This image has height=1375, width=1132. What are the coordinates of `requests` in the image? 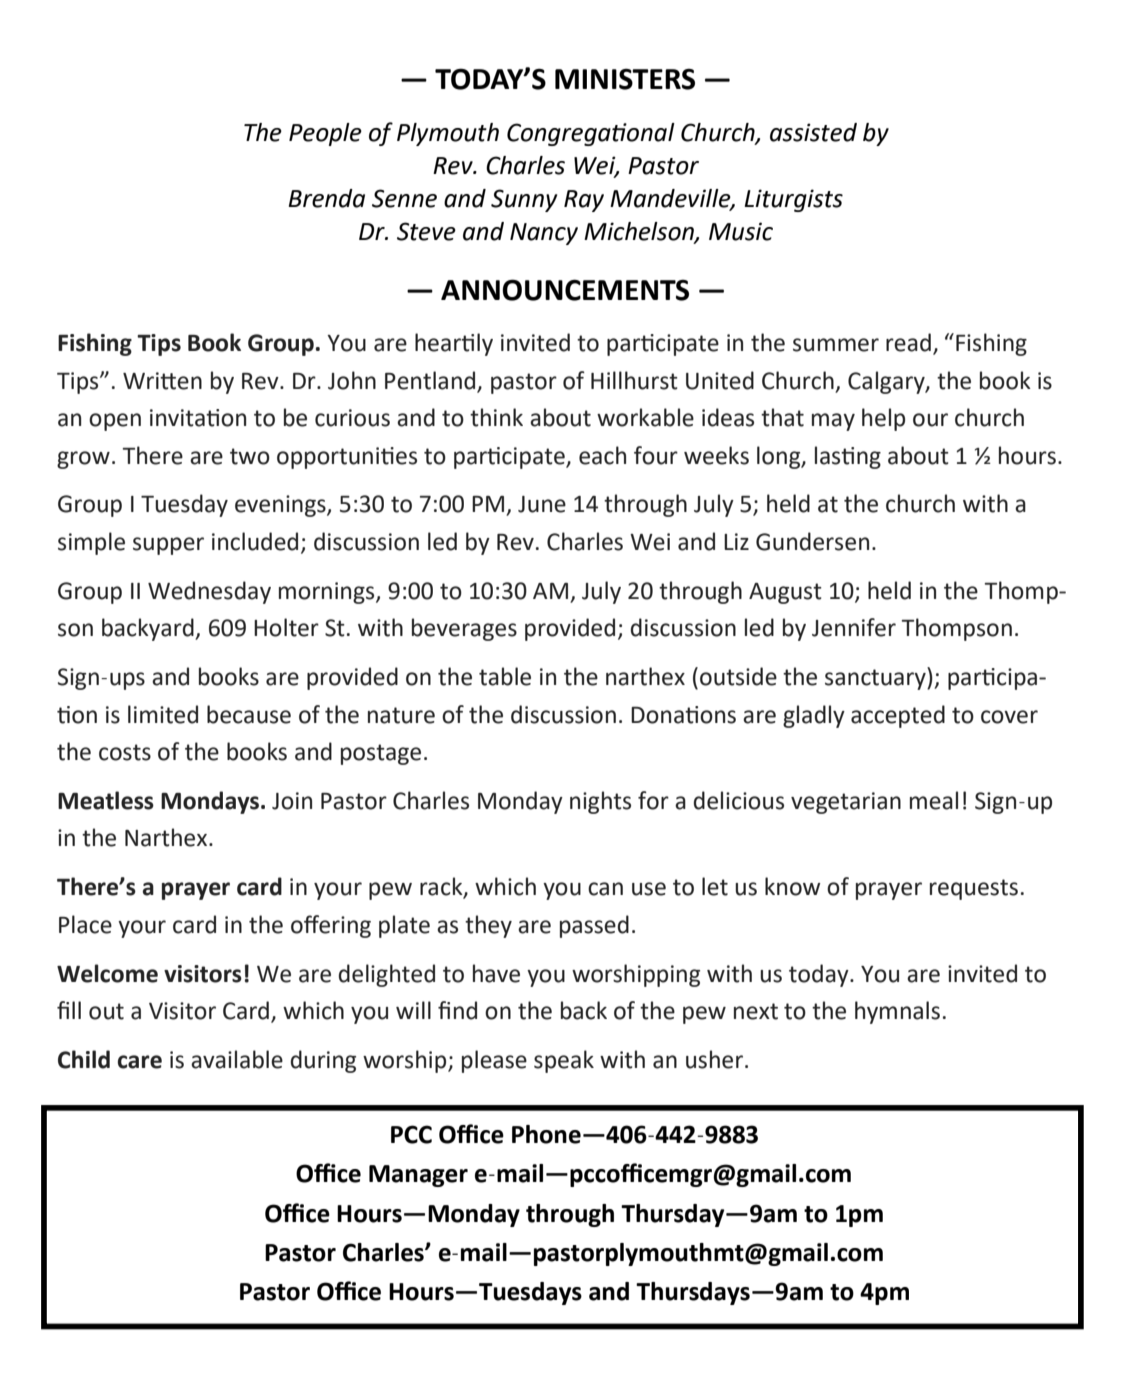 It's located at (974, 889).
